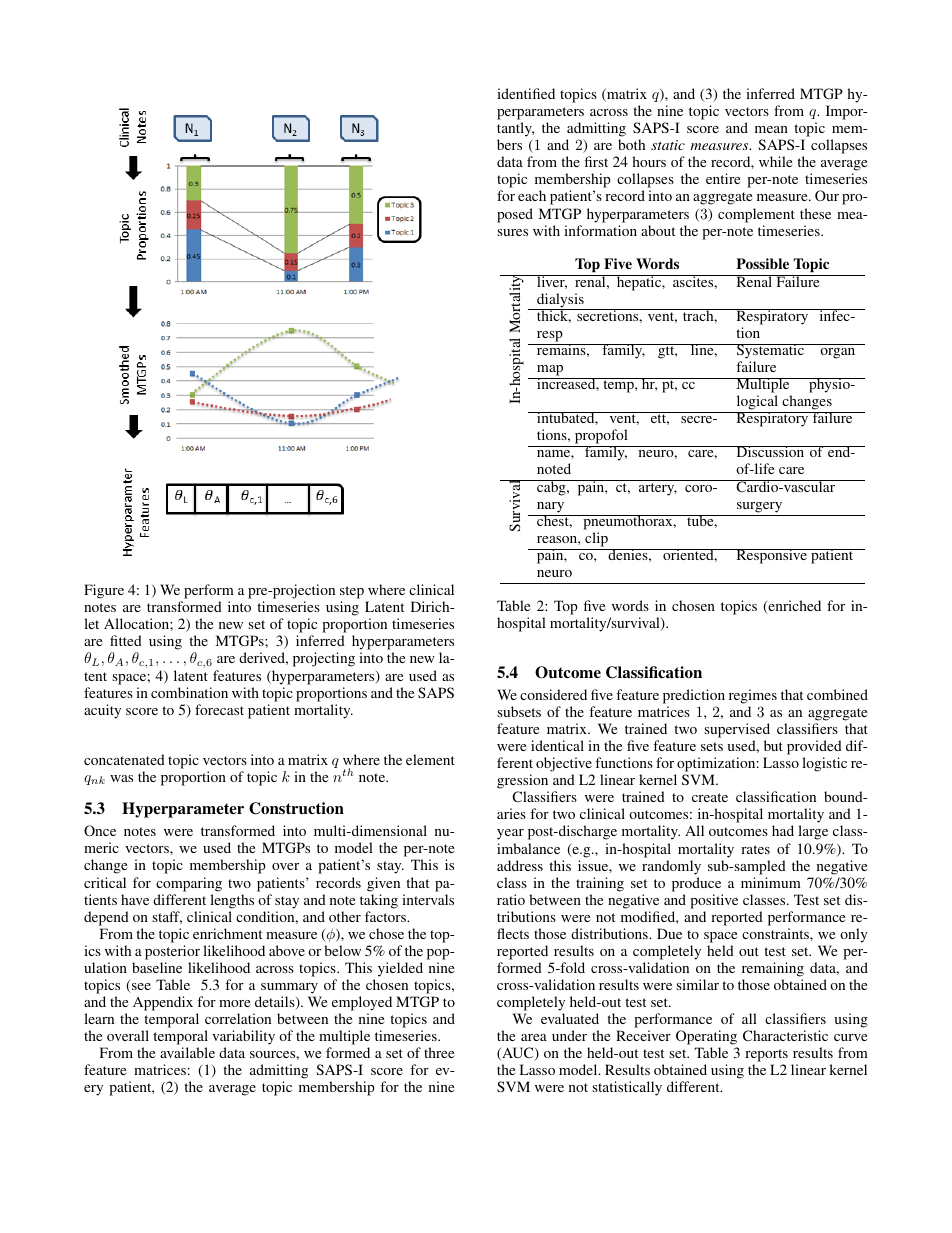  What do you see at coordinates (187, 1052) in the screenshot?
I see `available` at bounding box center [187, 1052].
